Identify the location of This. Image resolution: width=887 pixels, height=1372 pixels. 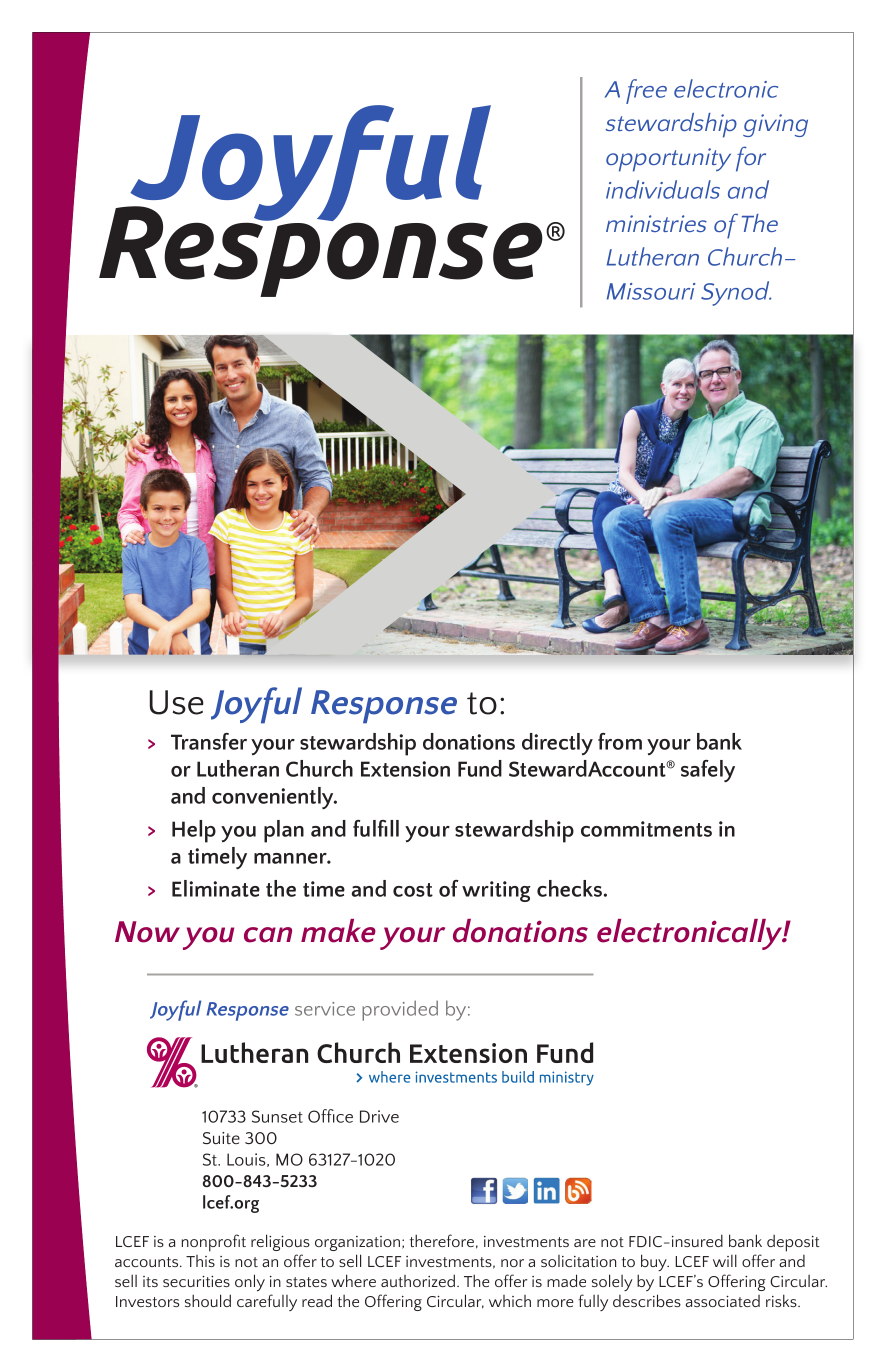
(200, 1261).
